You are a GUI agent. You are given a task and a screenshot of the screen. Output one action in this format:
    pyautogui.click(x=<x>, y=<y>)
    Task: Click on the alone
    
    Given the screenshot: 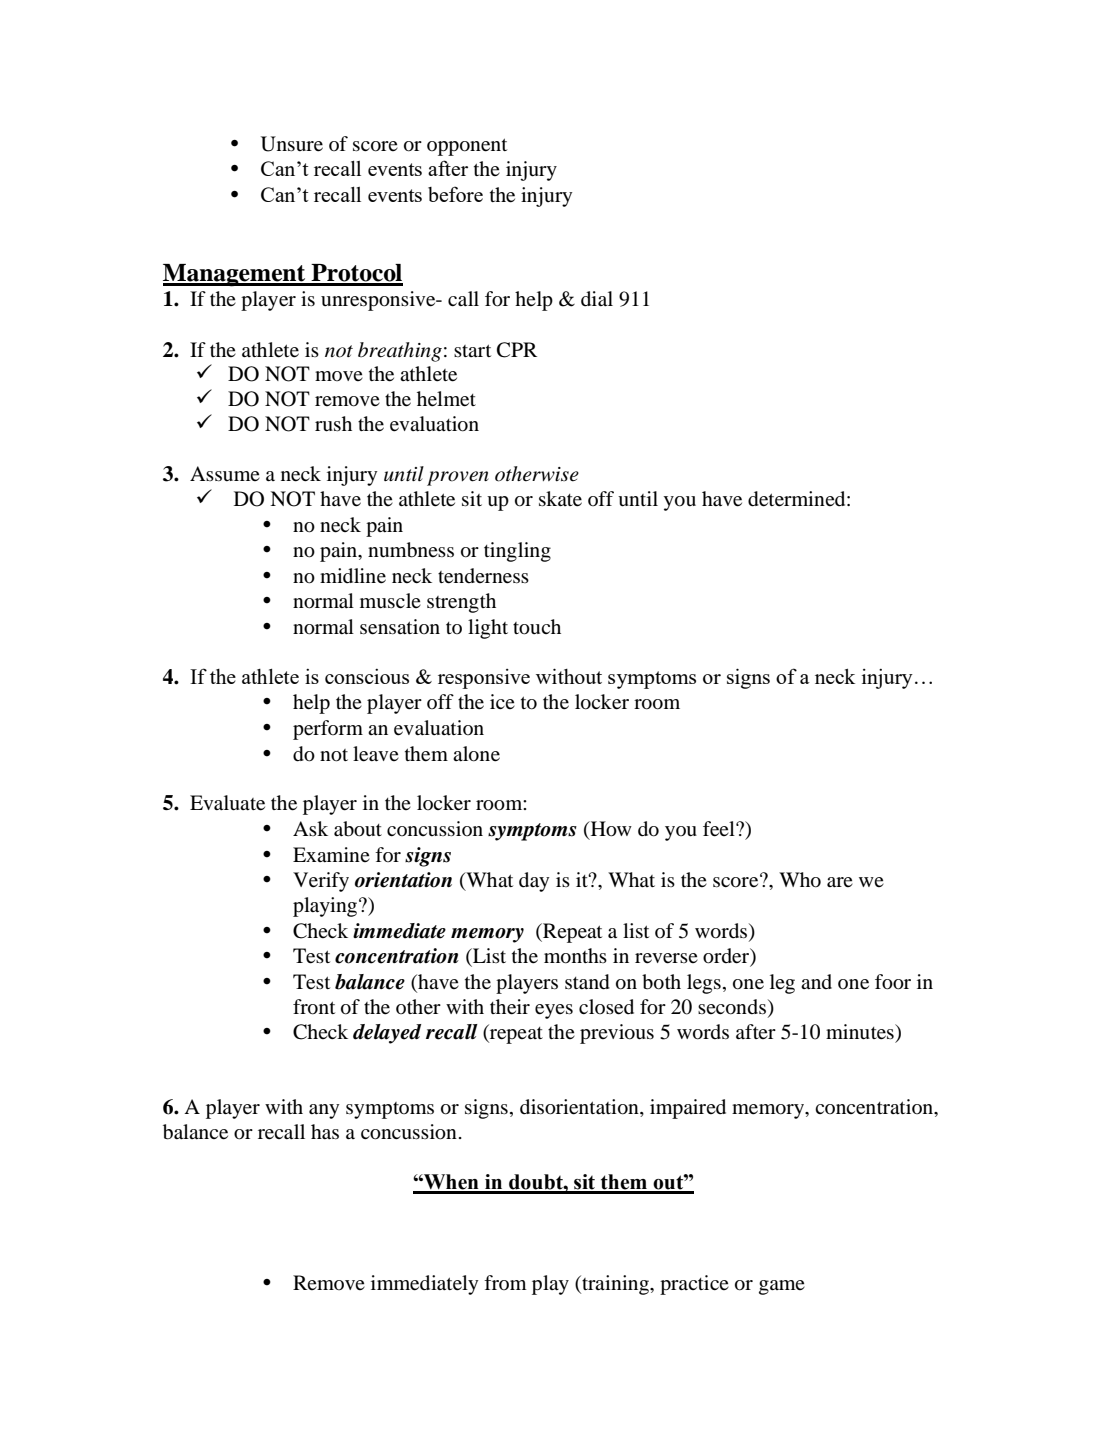 What is the action you would take?
    pyautogui.click(x=476, y=754)
